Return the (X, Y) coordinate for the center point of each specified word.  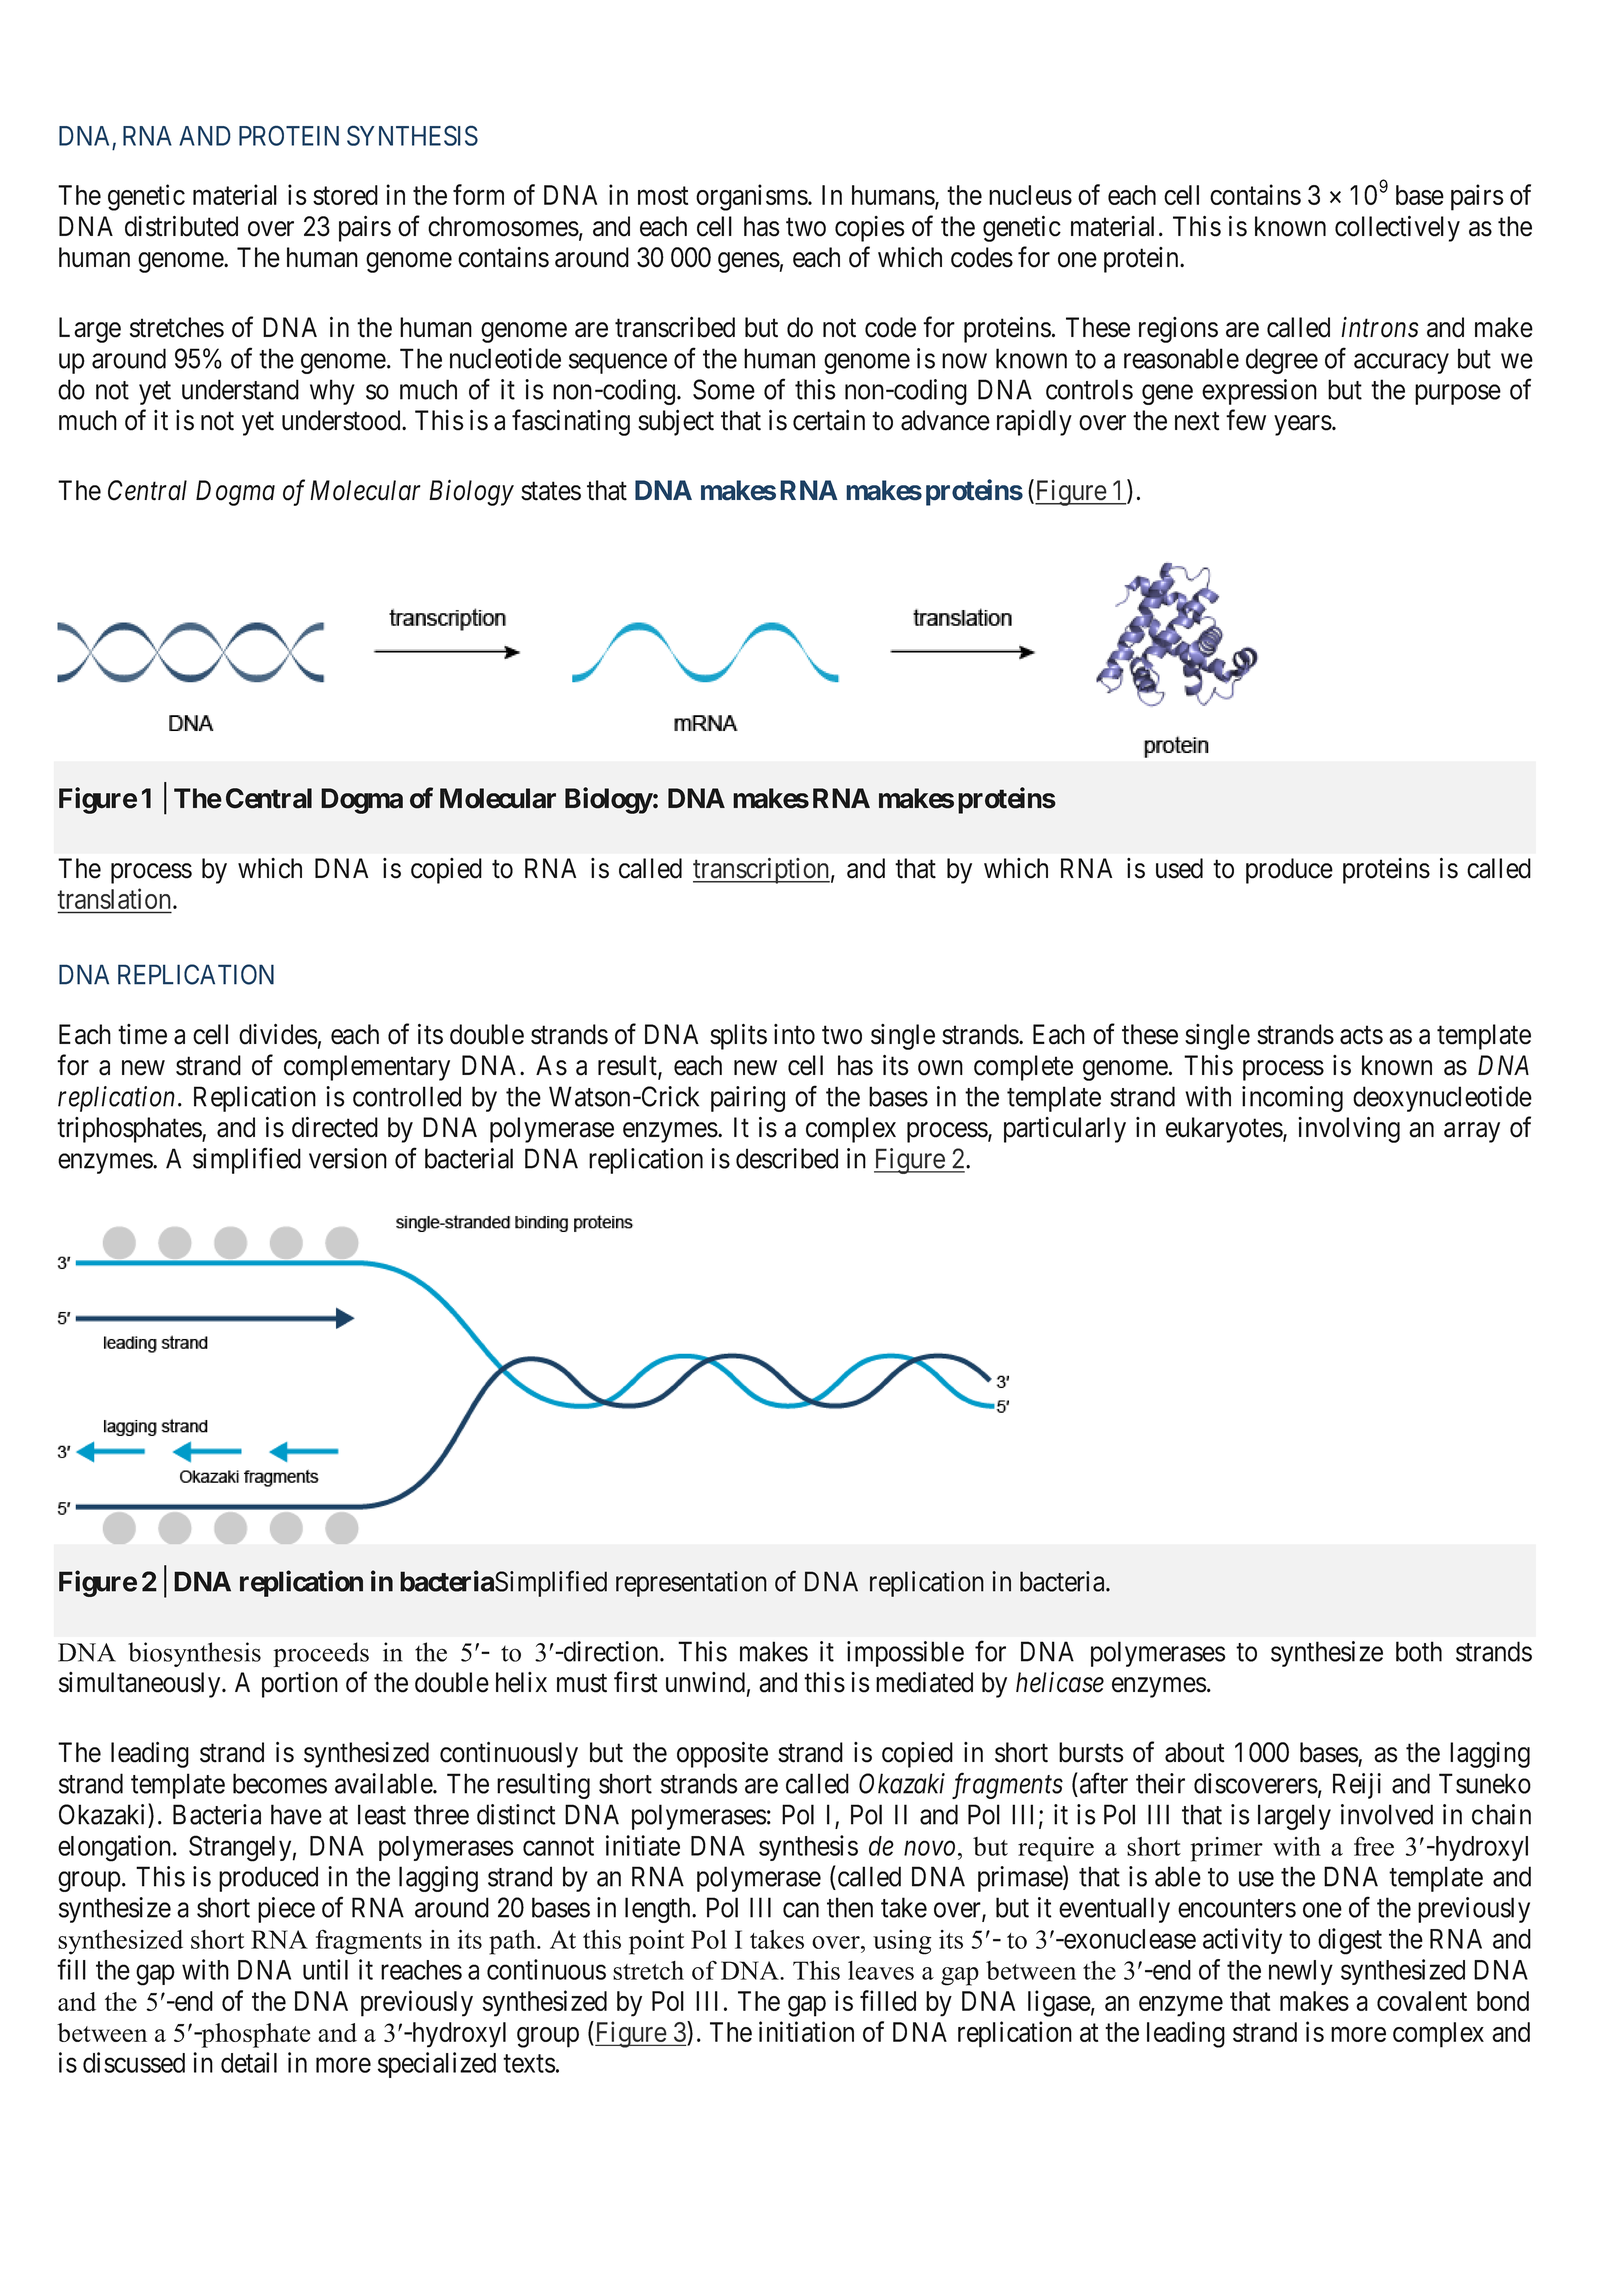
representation (691, 1584)
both (1419, 1651)
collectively (1397, 229)
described (787, 1158)
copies (870, 229)
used (1179, 868)
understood (342, 420)
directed (335, 1127)
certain (829, 420)
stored (345, 195)
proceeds (321, 1654)
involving (1349, 1130)
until (325, 1969)
